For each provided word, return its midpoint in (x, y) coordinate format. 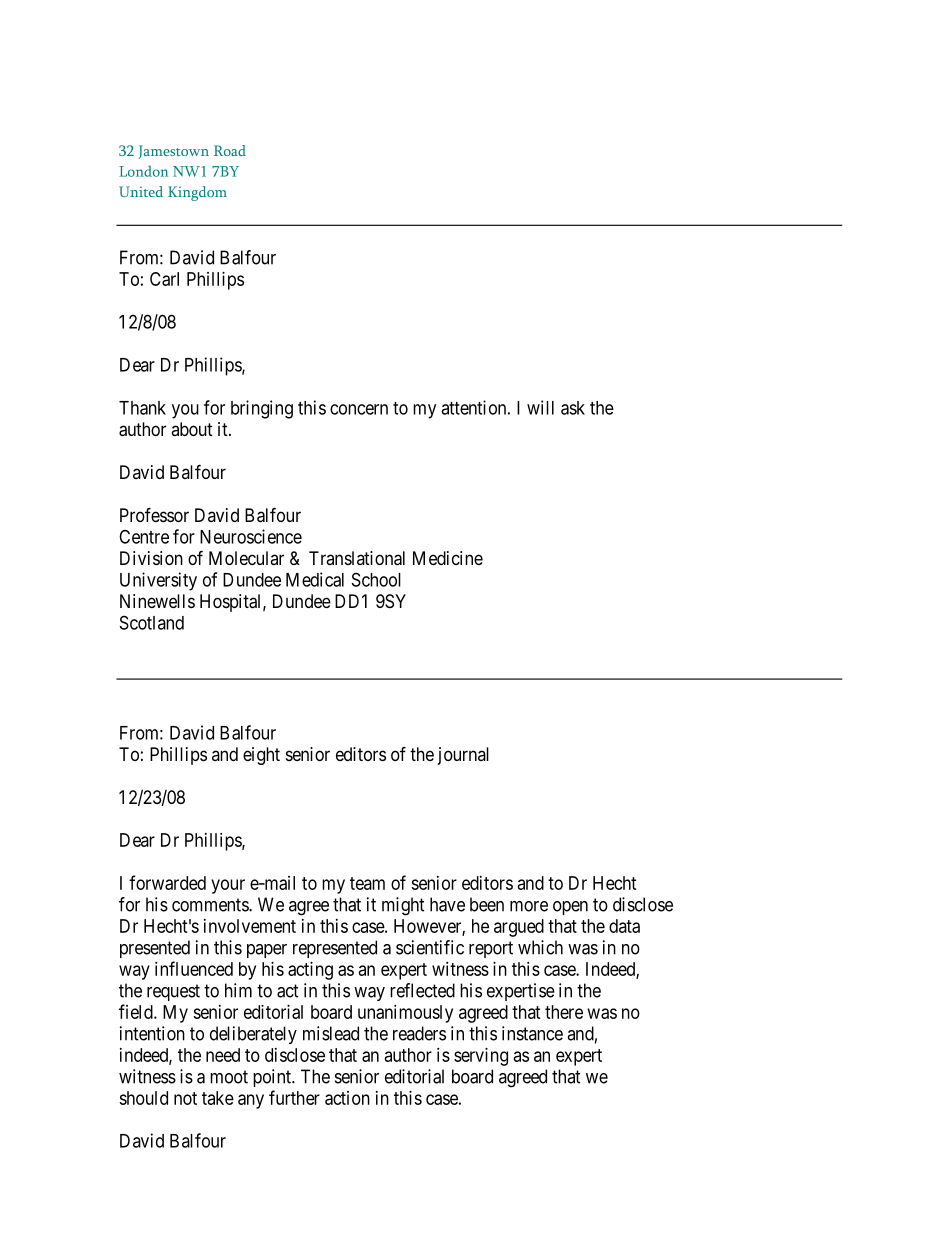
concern (359, 409)
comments (211, 905)
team (367, 883)
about (192, 429)
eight (261, 756)
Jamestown (173, 152)
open (570, 908)
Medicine (448, 558)
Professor (154, 514)
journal (463, 756)
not (185, 1098)
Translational (357, 558)
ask (573, 408)
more (529, 906)
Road (230, 150)
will (540, 407)
